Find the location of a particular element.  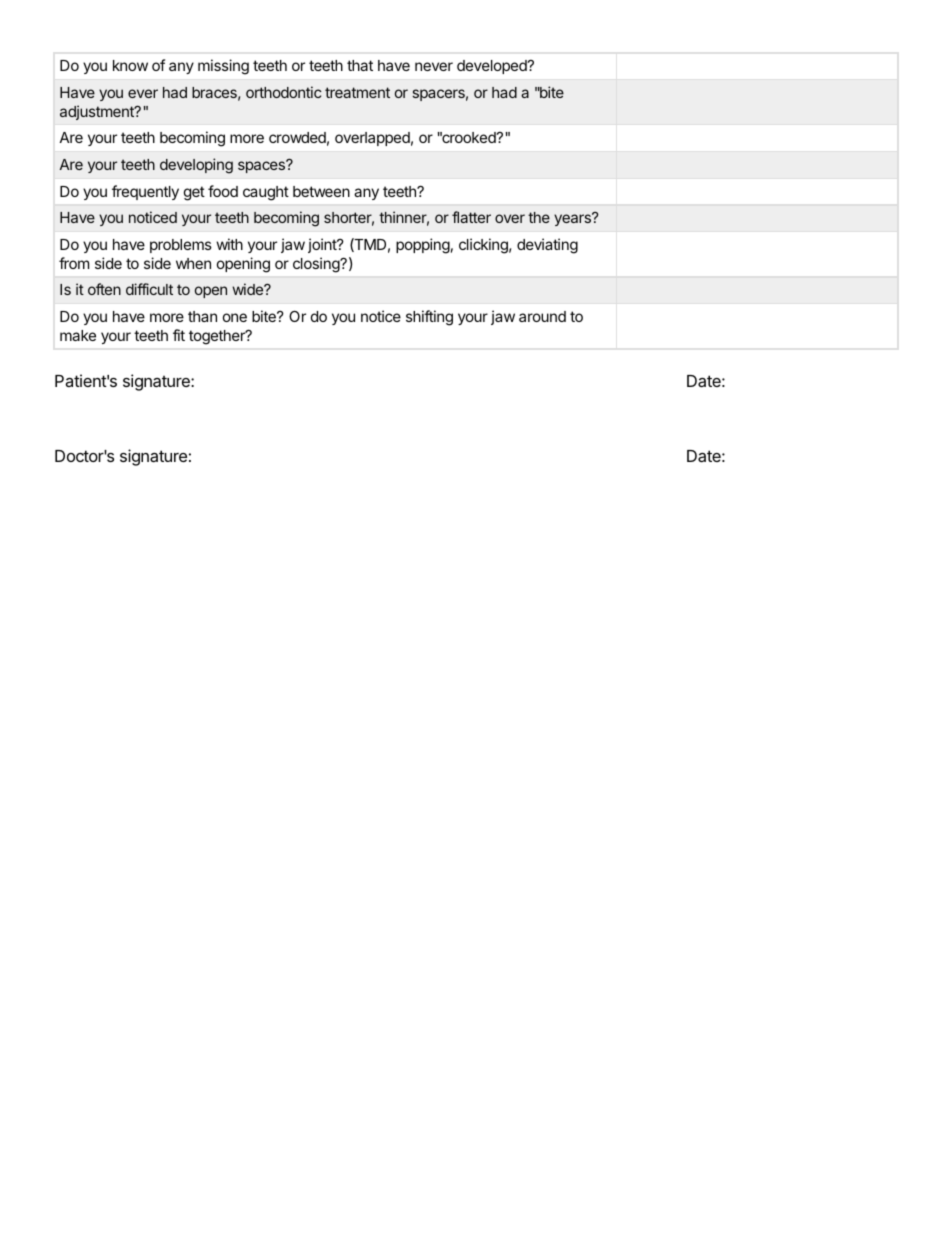

flatter is located at coordinates (471, 217).
